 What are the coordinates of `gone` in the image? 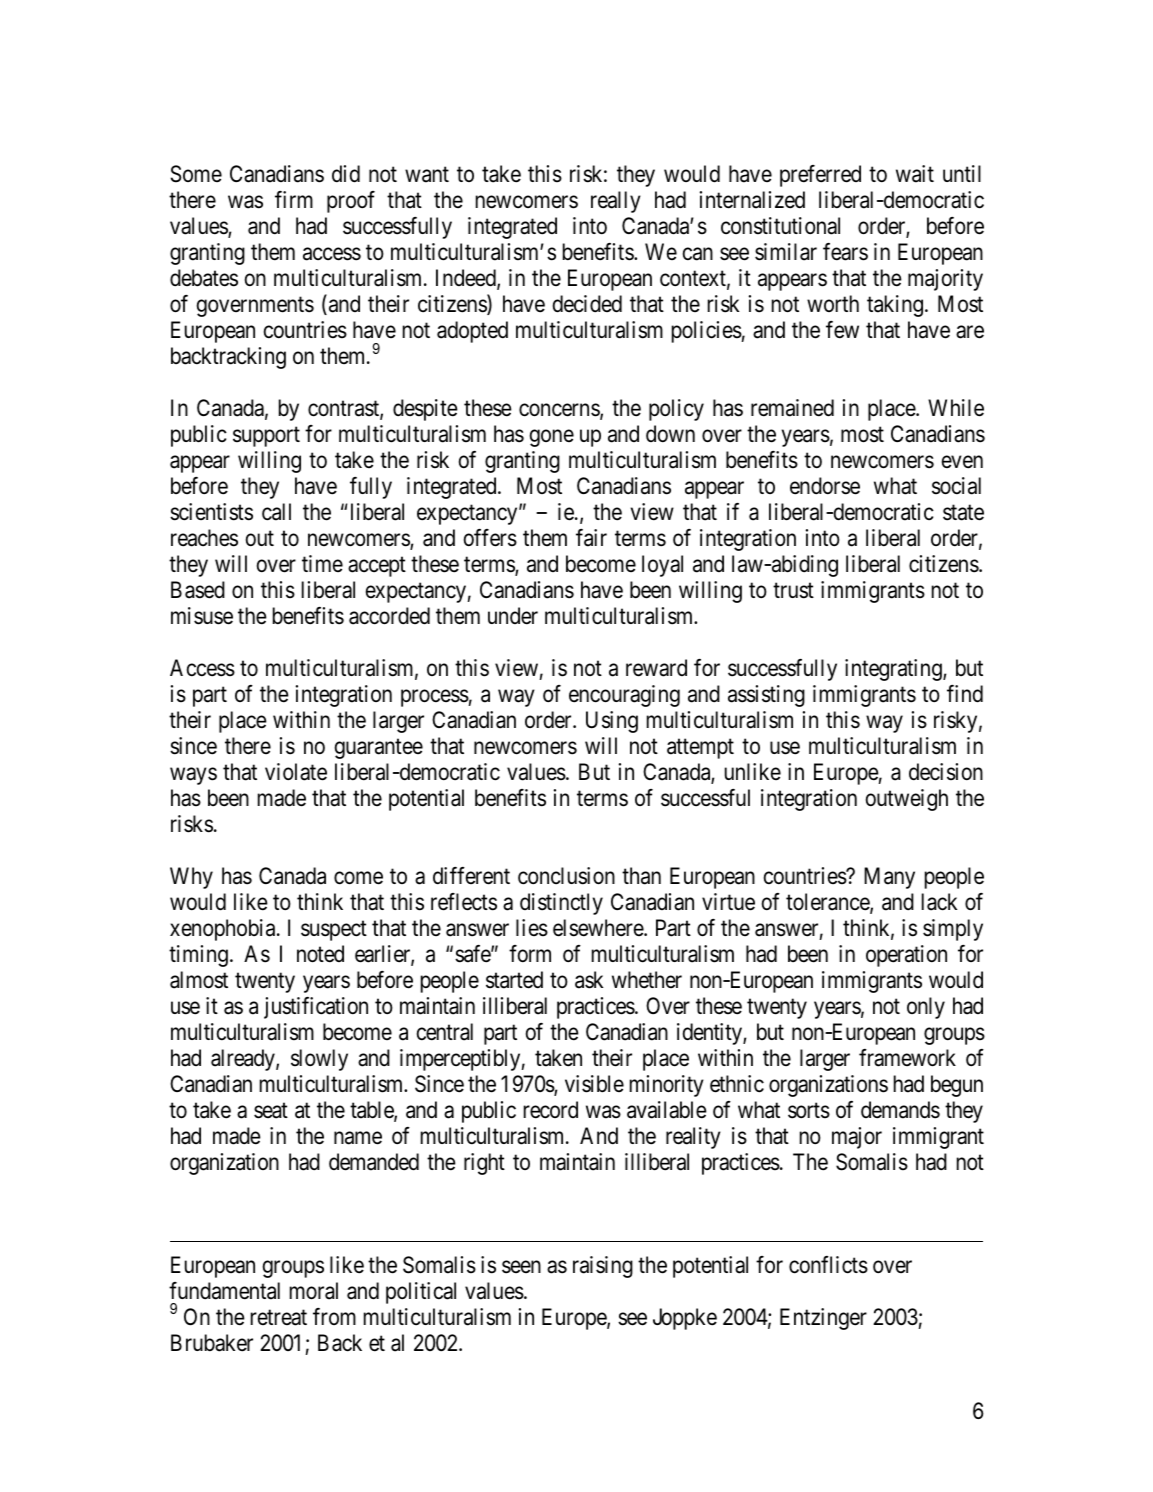 It's located at (551, 438).
